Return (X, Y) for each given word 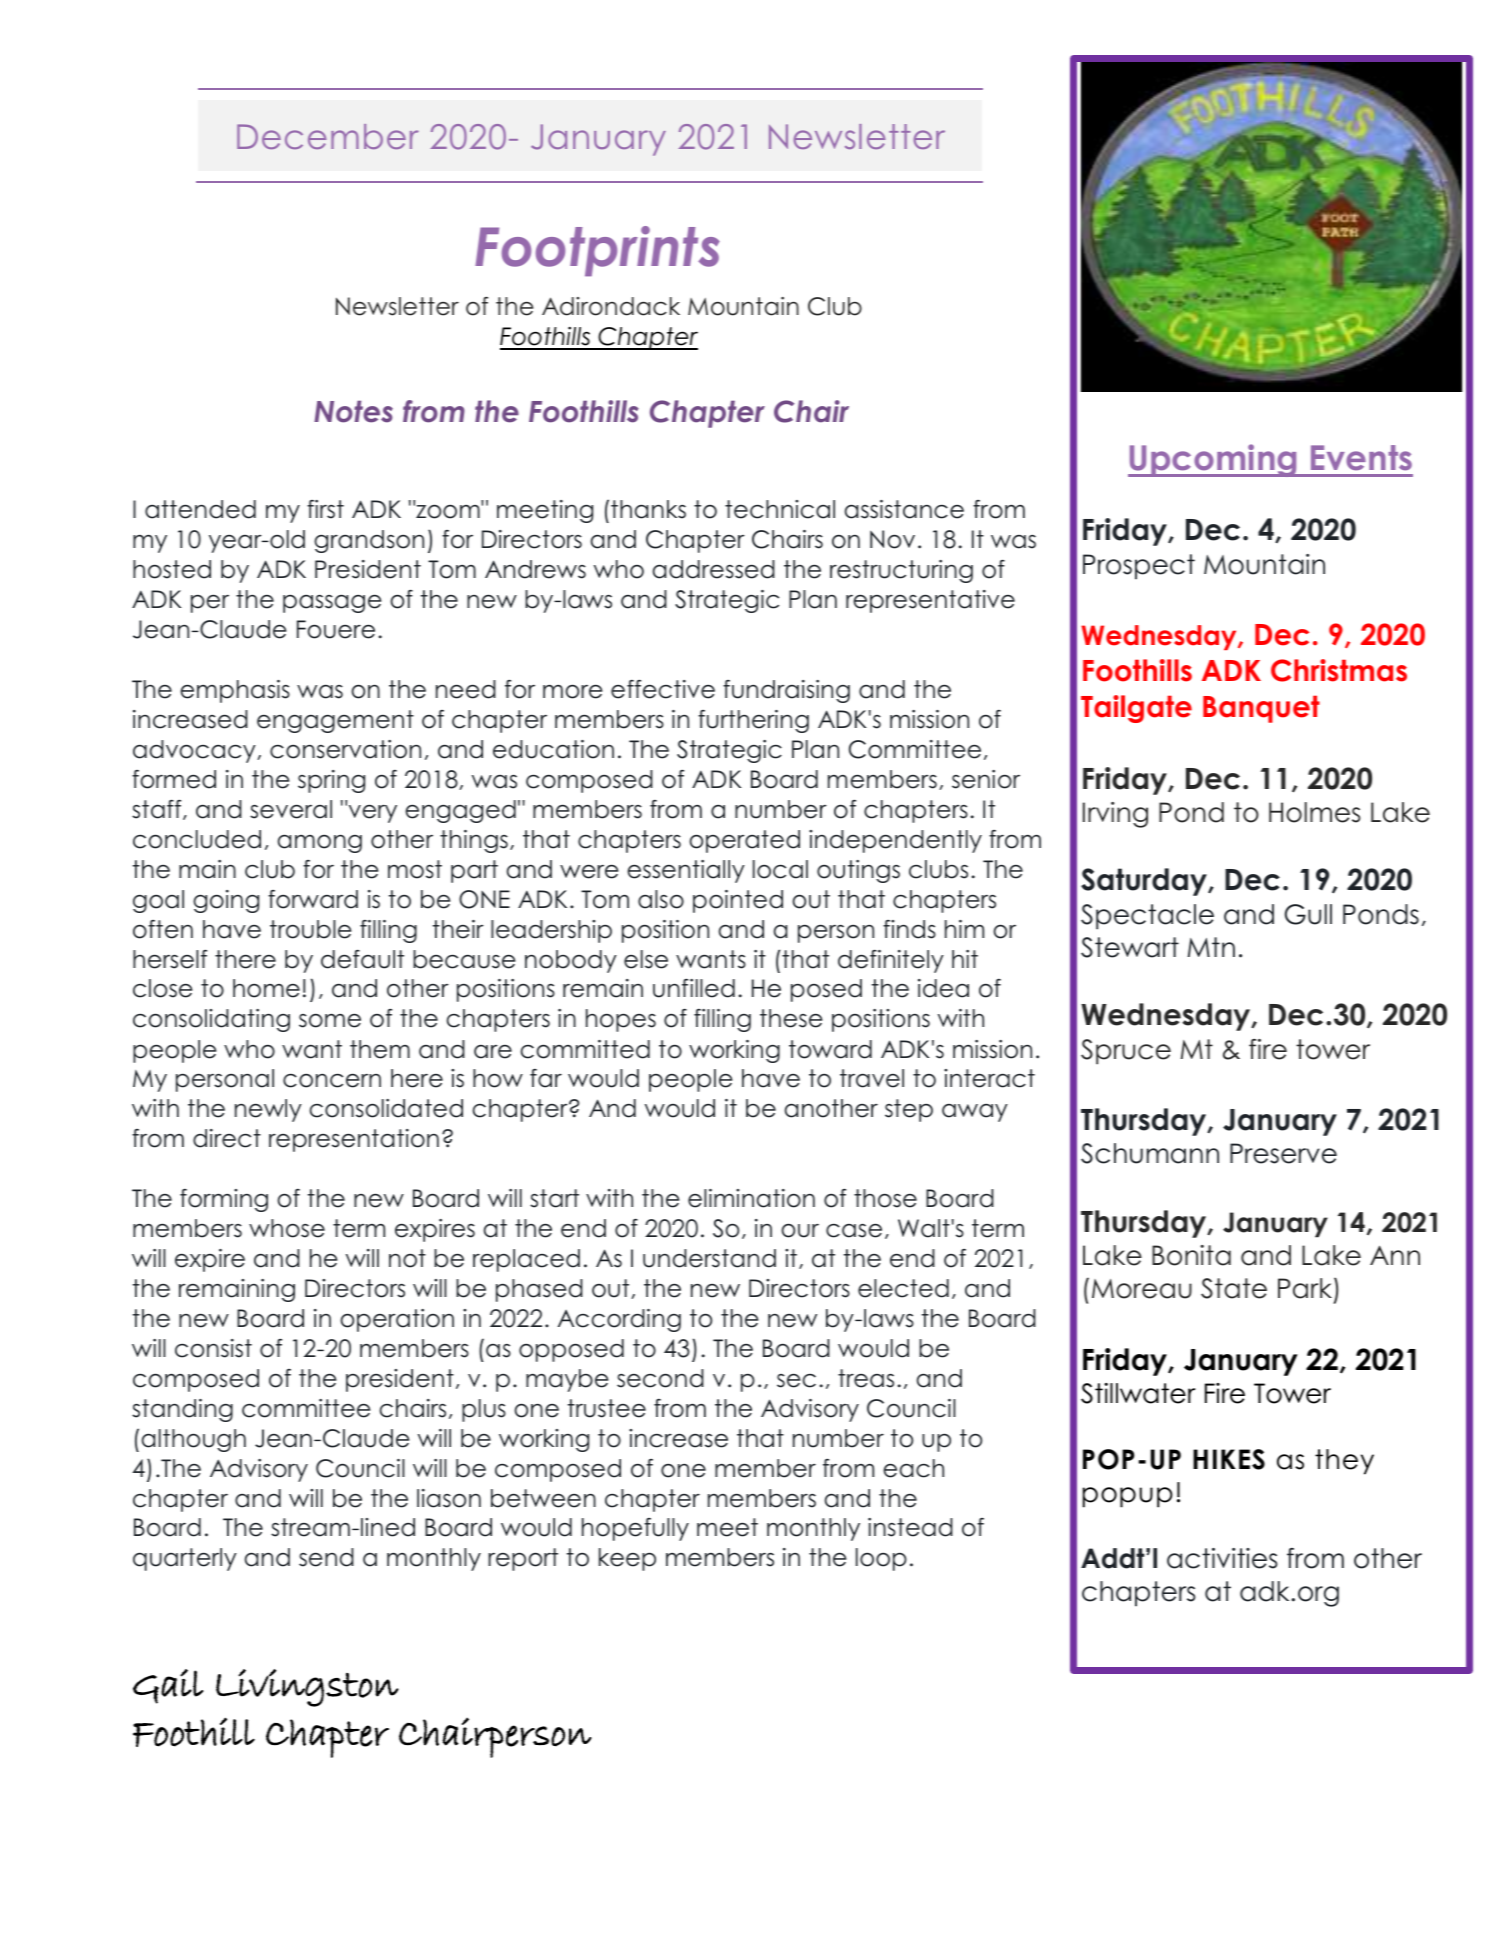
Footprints (597, 251)
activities (1222, 1558)
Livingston (307, 1688)
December (328, 136)
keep (627, 1559)
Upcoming (1214, 460)
